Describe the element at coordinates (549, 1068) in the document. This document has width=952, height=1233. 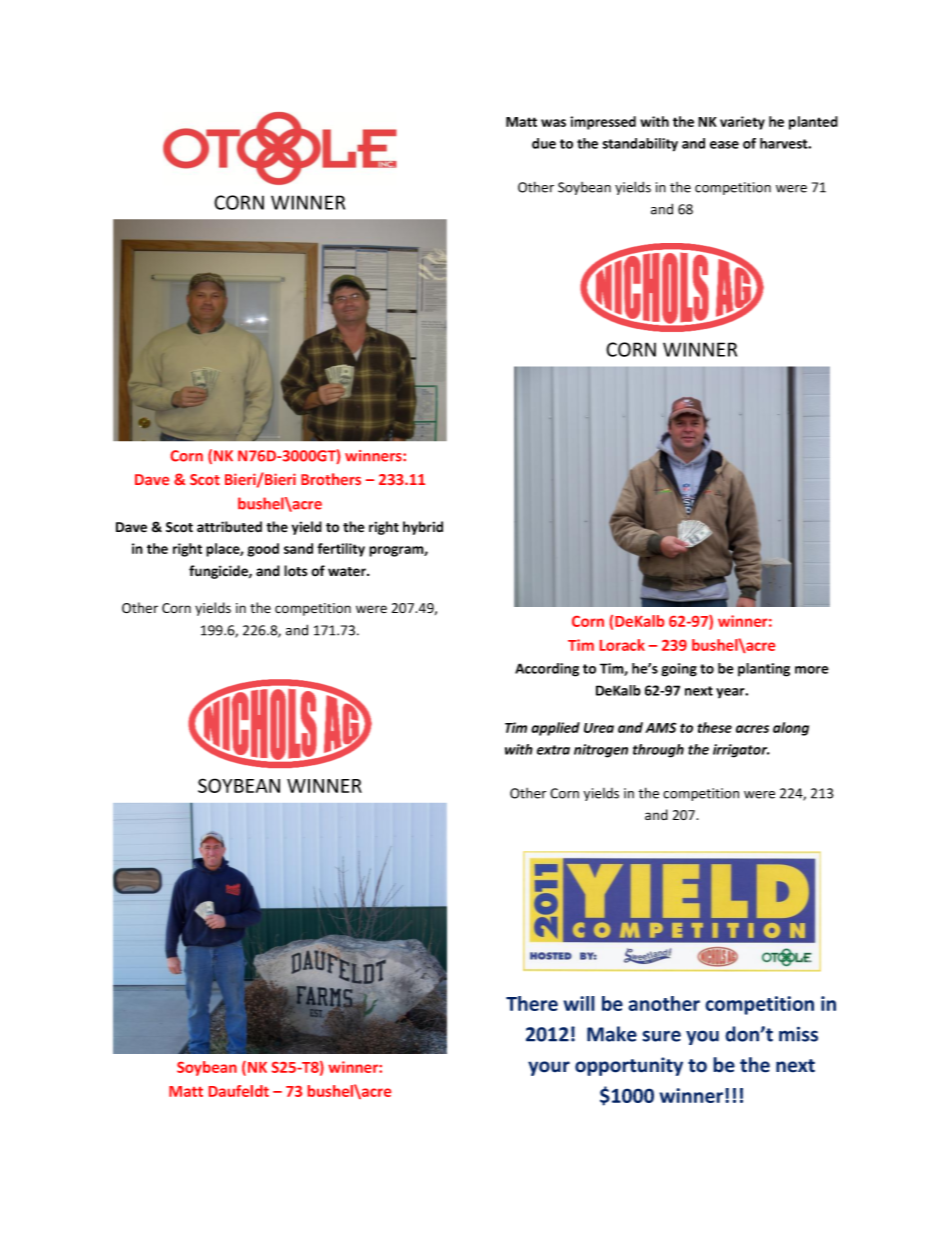
I see `your` at that location.
